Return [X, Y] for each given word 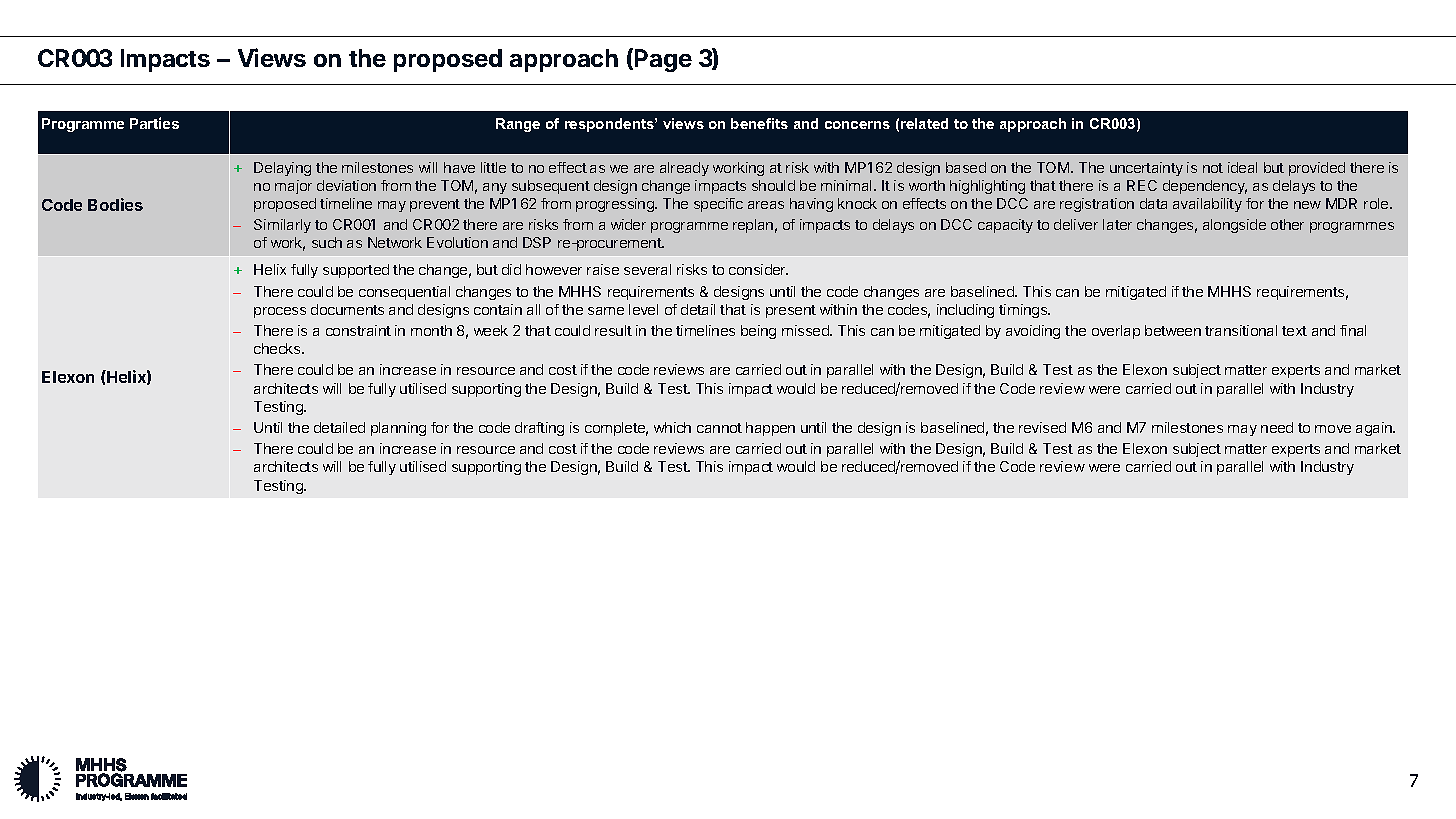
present [791, 311]
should [773, 185]
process [280, 312]
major [293, 187]
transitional [1241, 330]
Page [663, 60]
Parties [154, 123]
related [924, 123]
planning [398, 429]
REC [1142, 185]
